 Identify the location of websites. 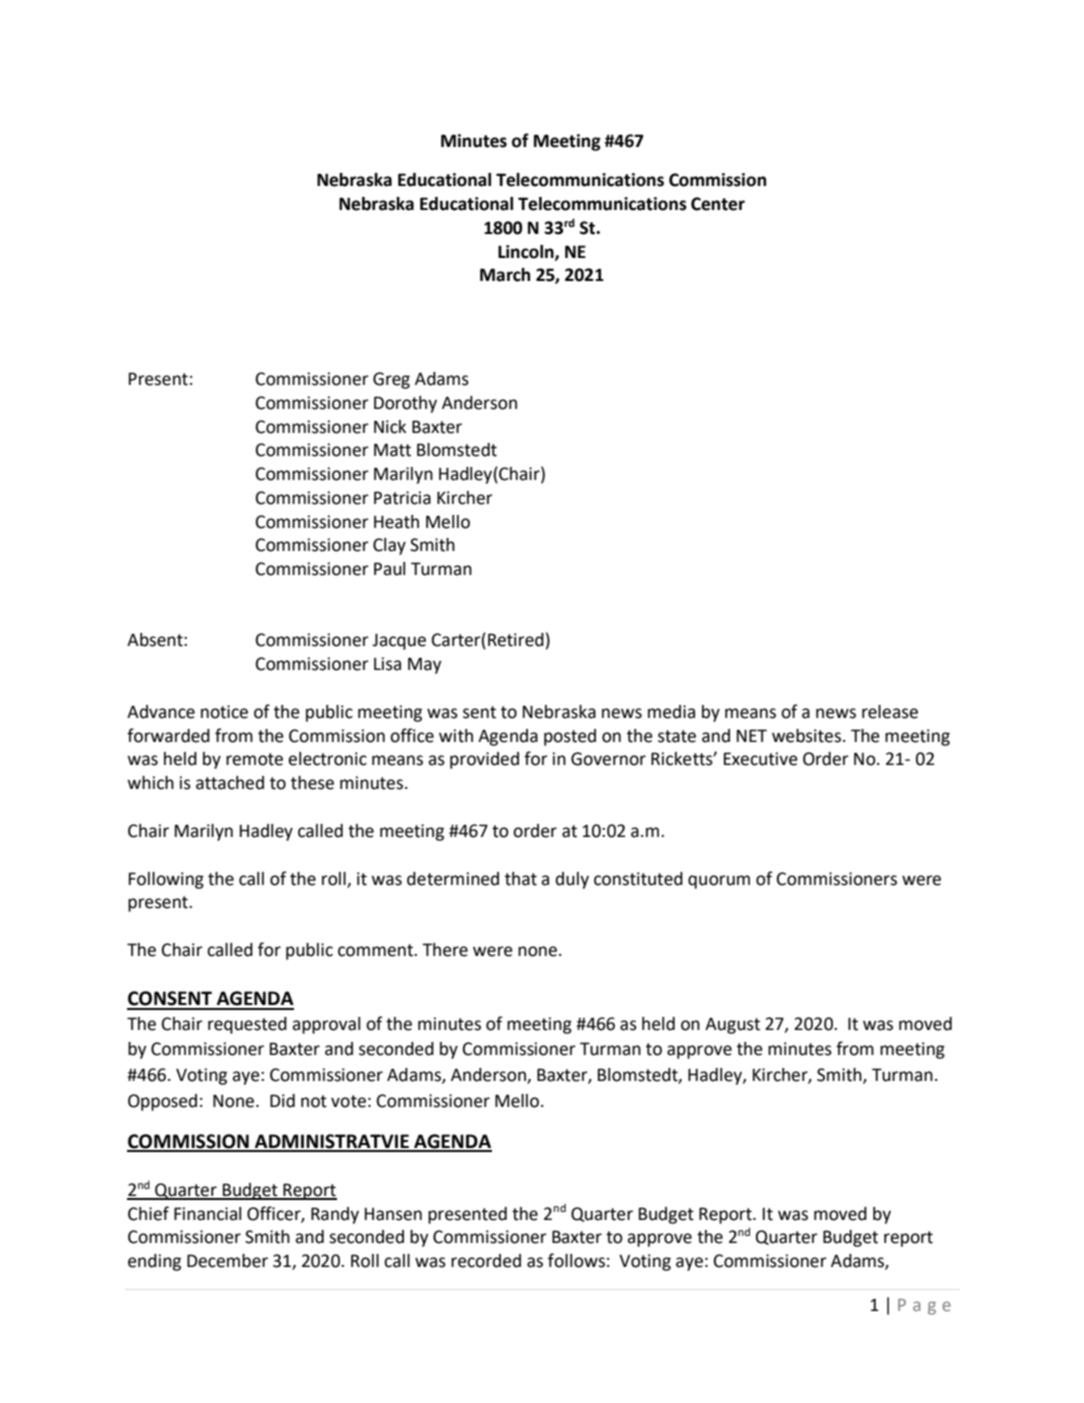
(806, 736).
